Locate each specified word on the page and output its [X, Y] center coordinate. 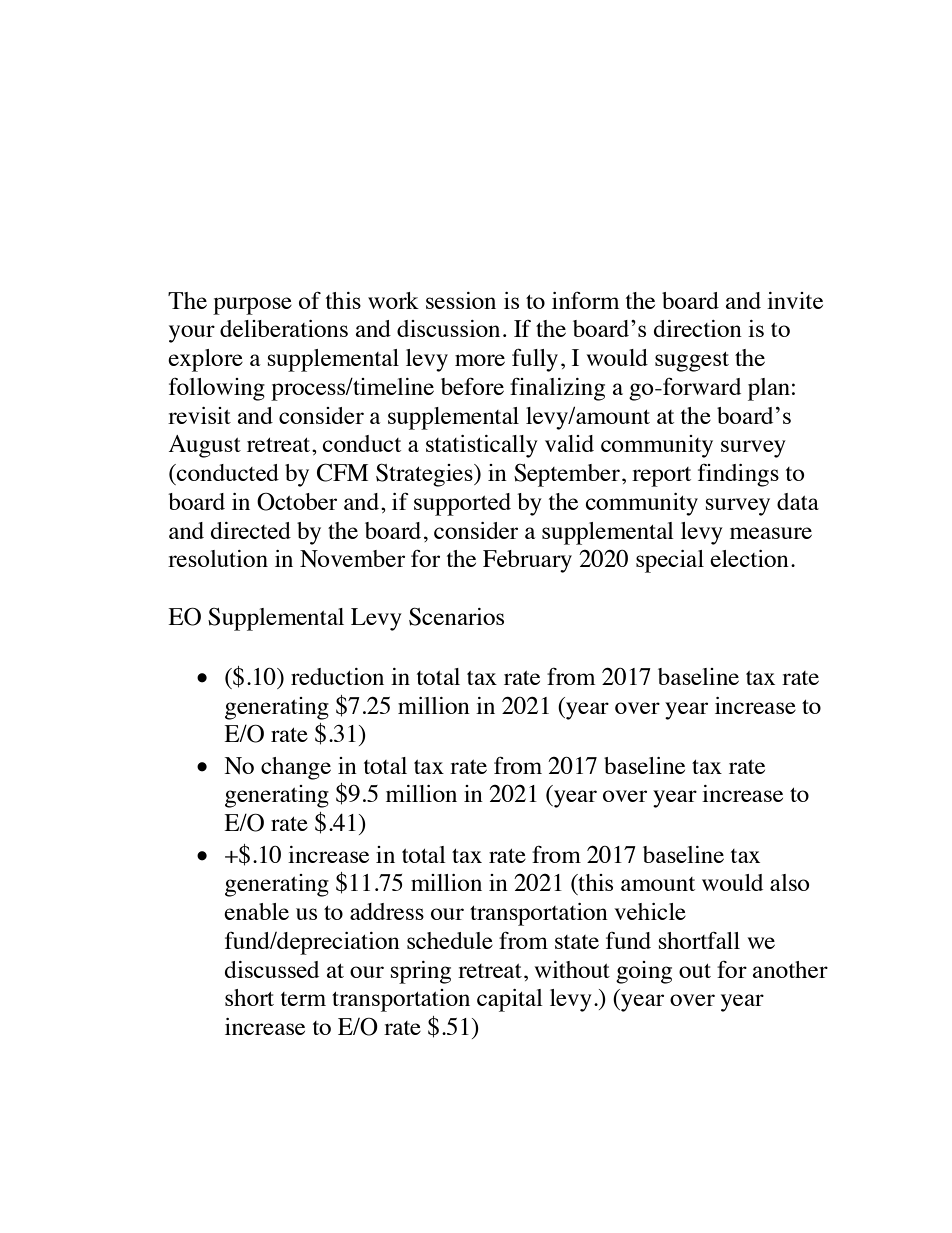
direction [698, 328]
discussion [448, 328]
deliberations [284, 328]
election [749, 558]
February [527, 561]
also [790, 882]
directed [251, 530]
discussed [272, 969]
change [296, 768]
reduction [337, 676]
